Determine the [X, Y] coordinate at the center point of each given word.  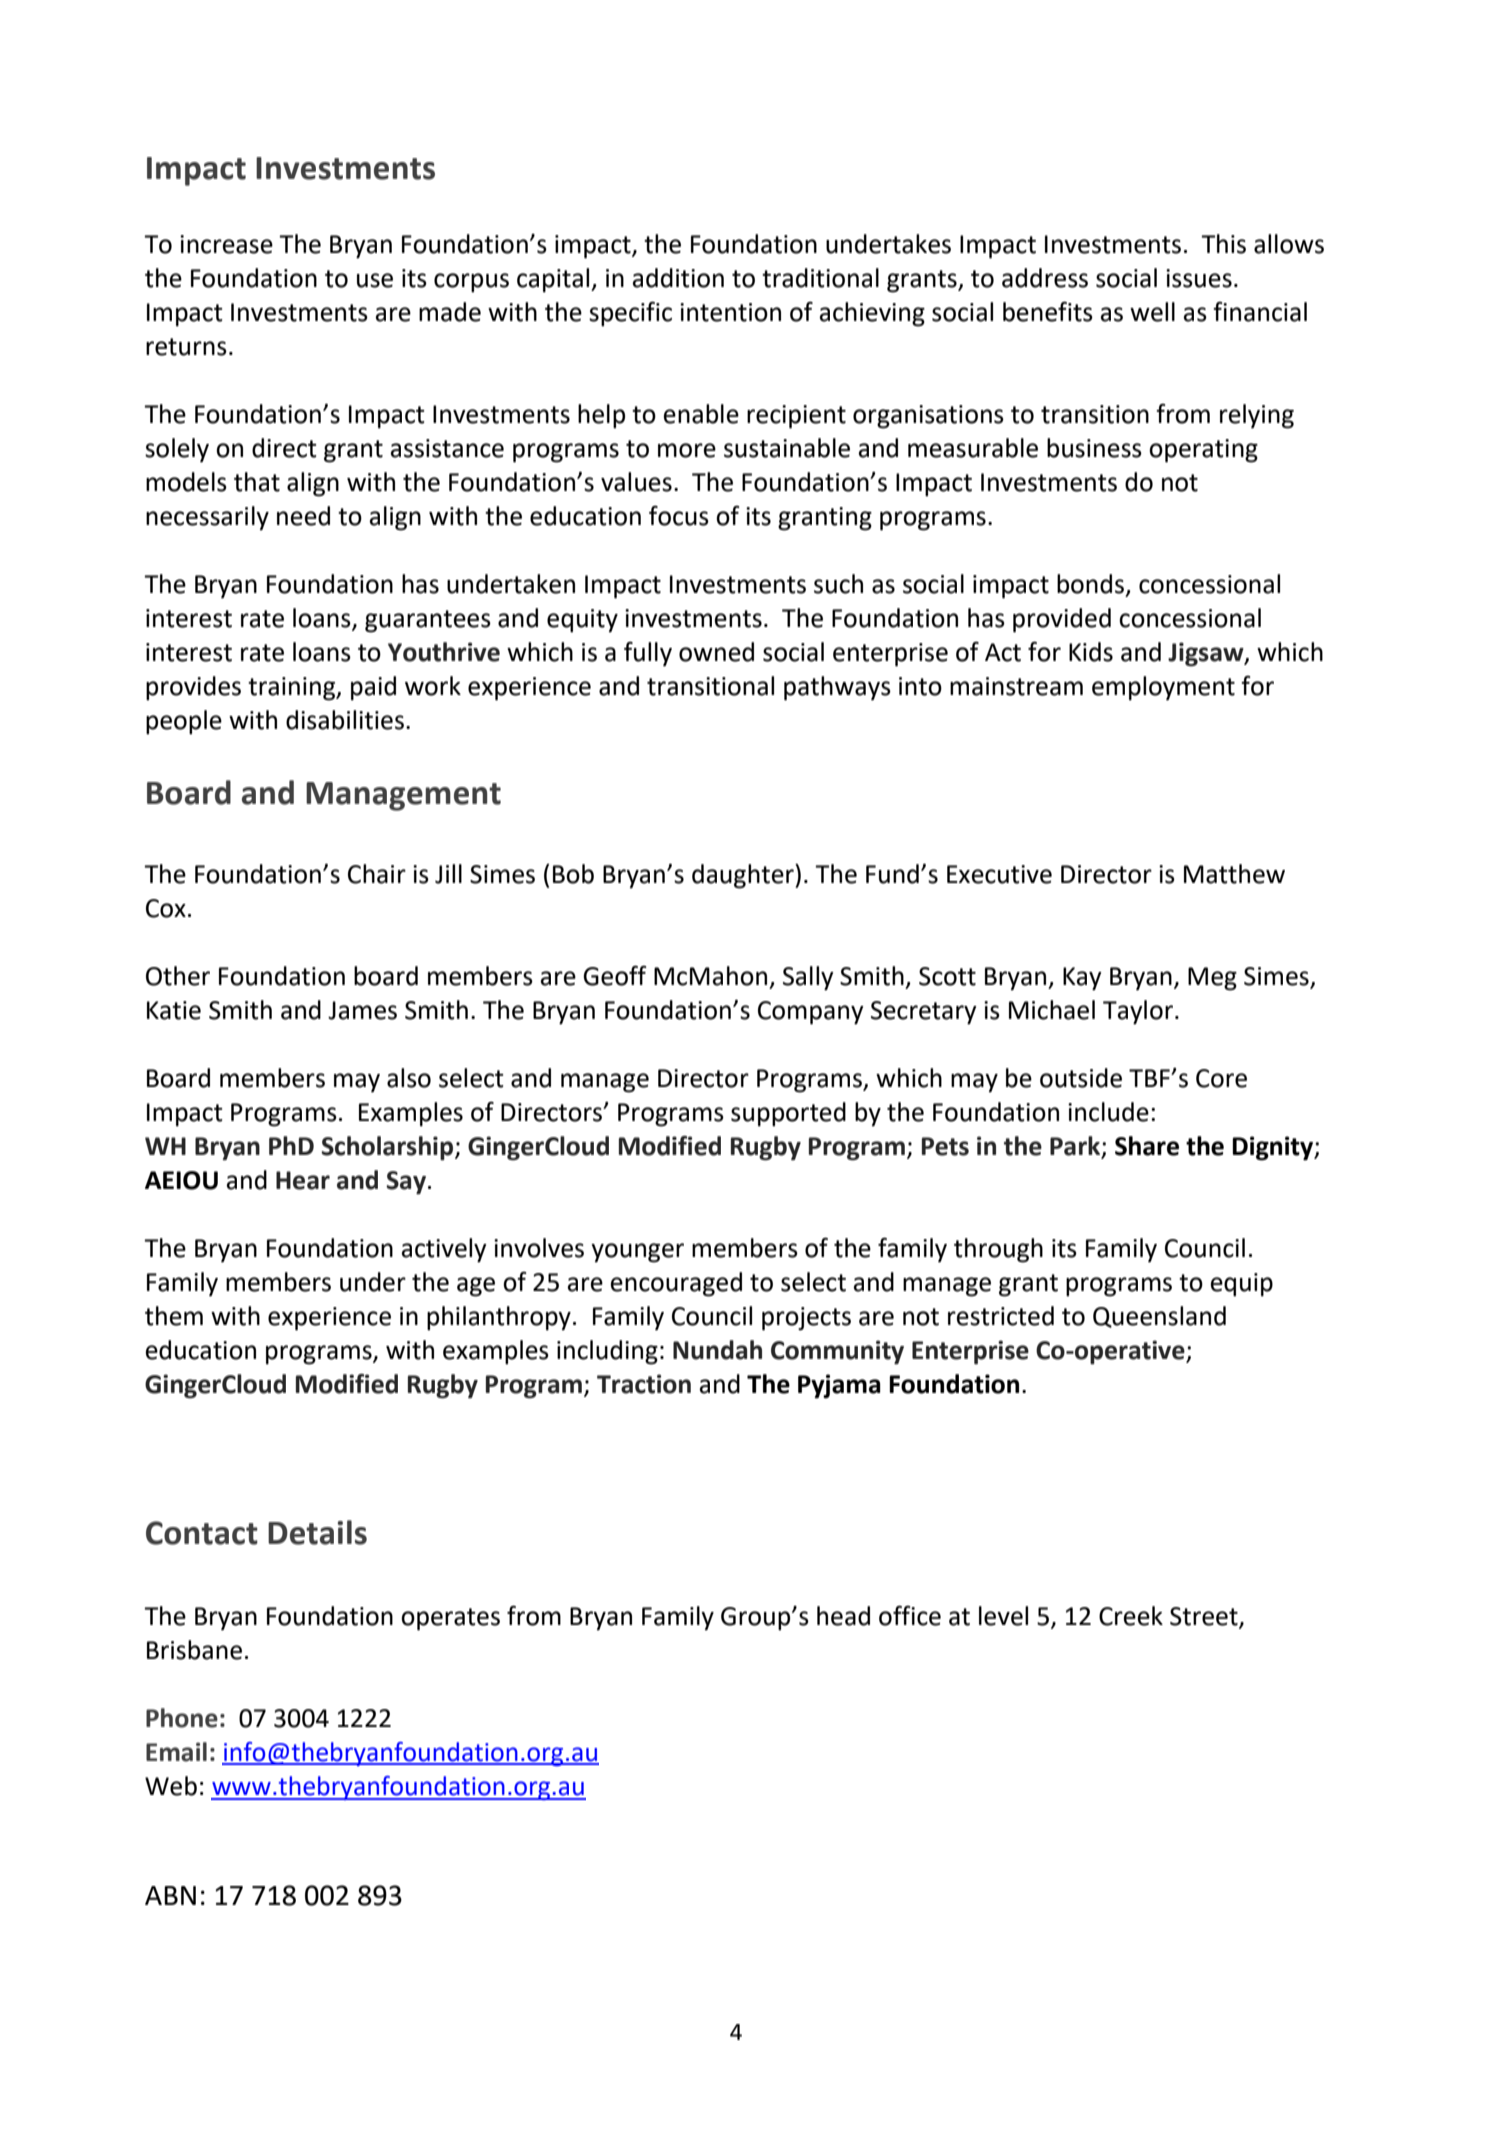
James [362, 1010]
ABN [170, 1895]
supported [788, 1114]
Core [1221, 1078]
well [1152, 312]
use [375, 280]
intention [730, 312]
